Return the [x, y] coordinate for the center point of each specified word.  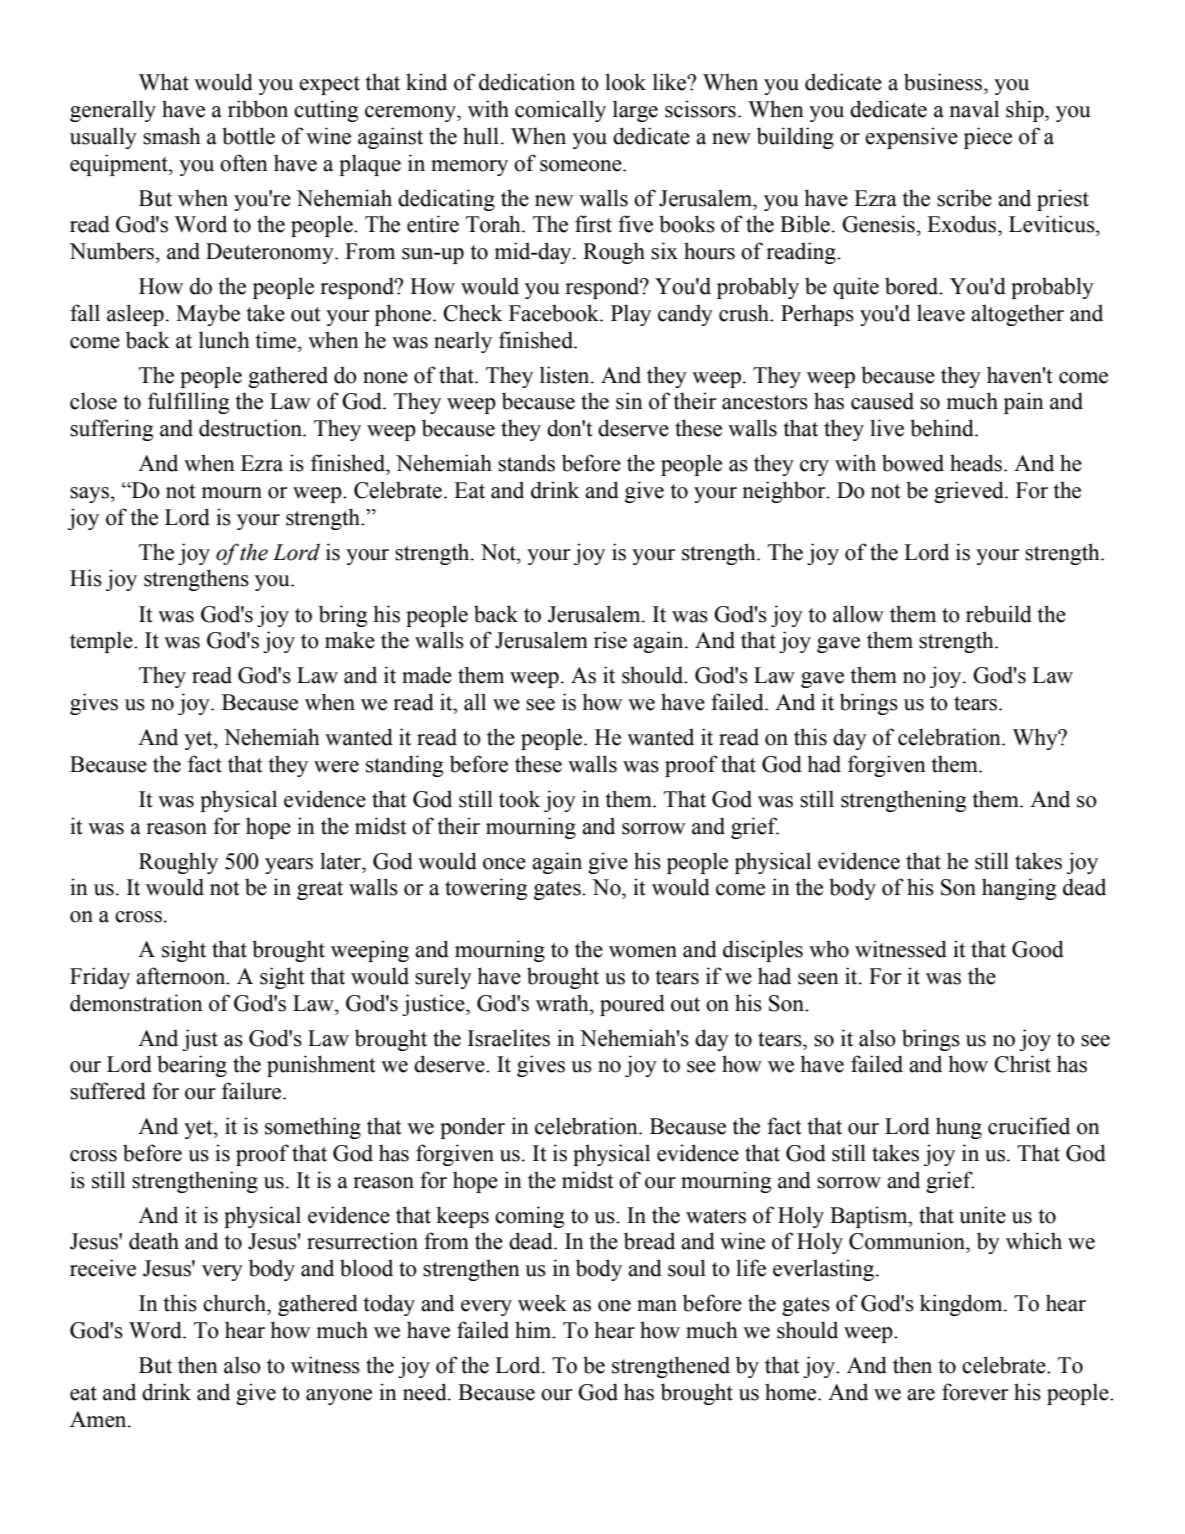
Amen [99, 1419]
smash [172, 136]
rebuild [999, 614]
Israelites [509, 1038]
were [336, 767]
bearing [192, 1066]
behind [943, 428]
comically [560, 111]
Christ [1022, 1064]
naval [974, 109]
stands [526, 463]
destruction [251, 428]
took [519, 799]
